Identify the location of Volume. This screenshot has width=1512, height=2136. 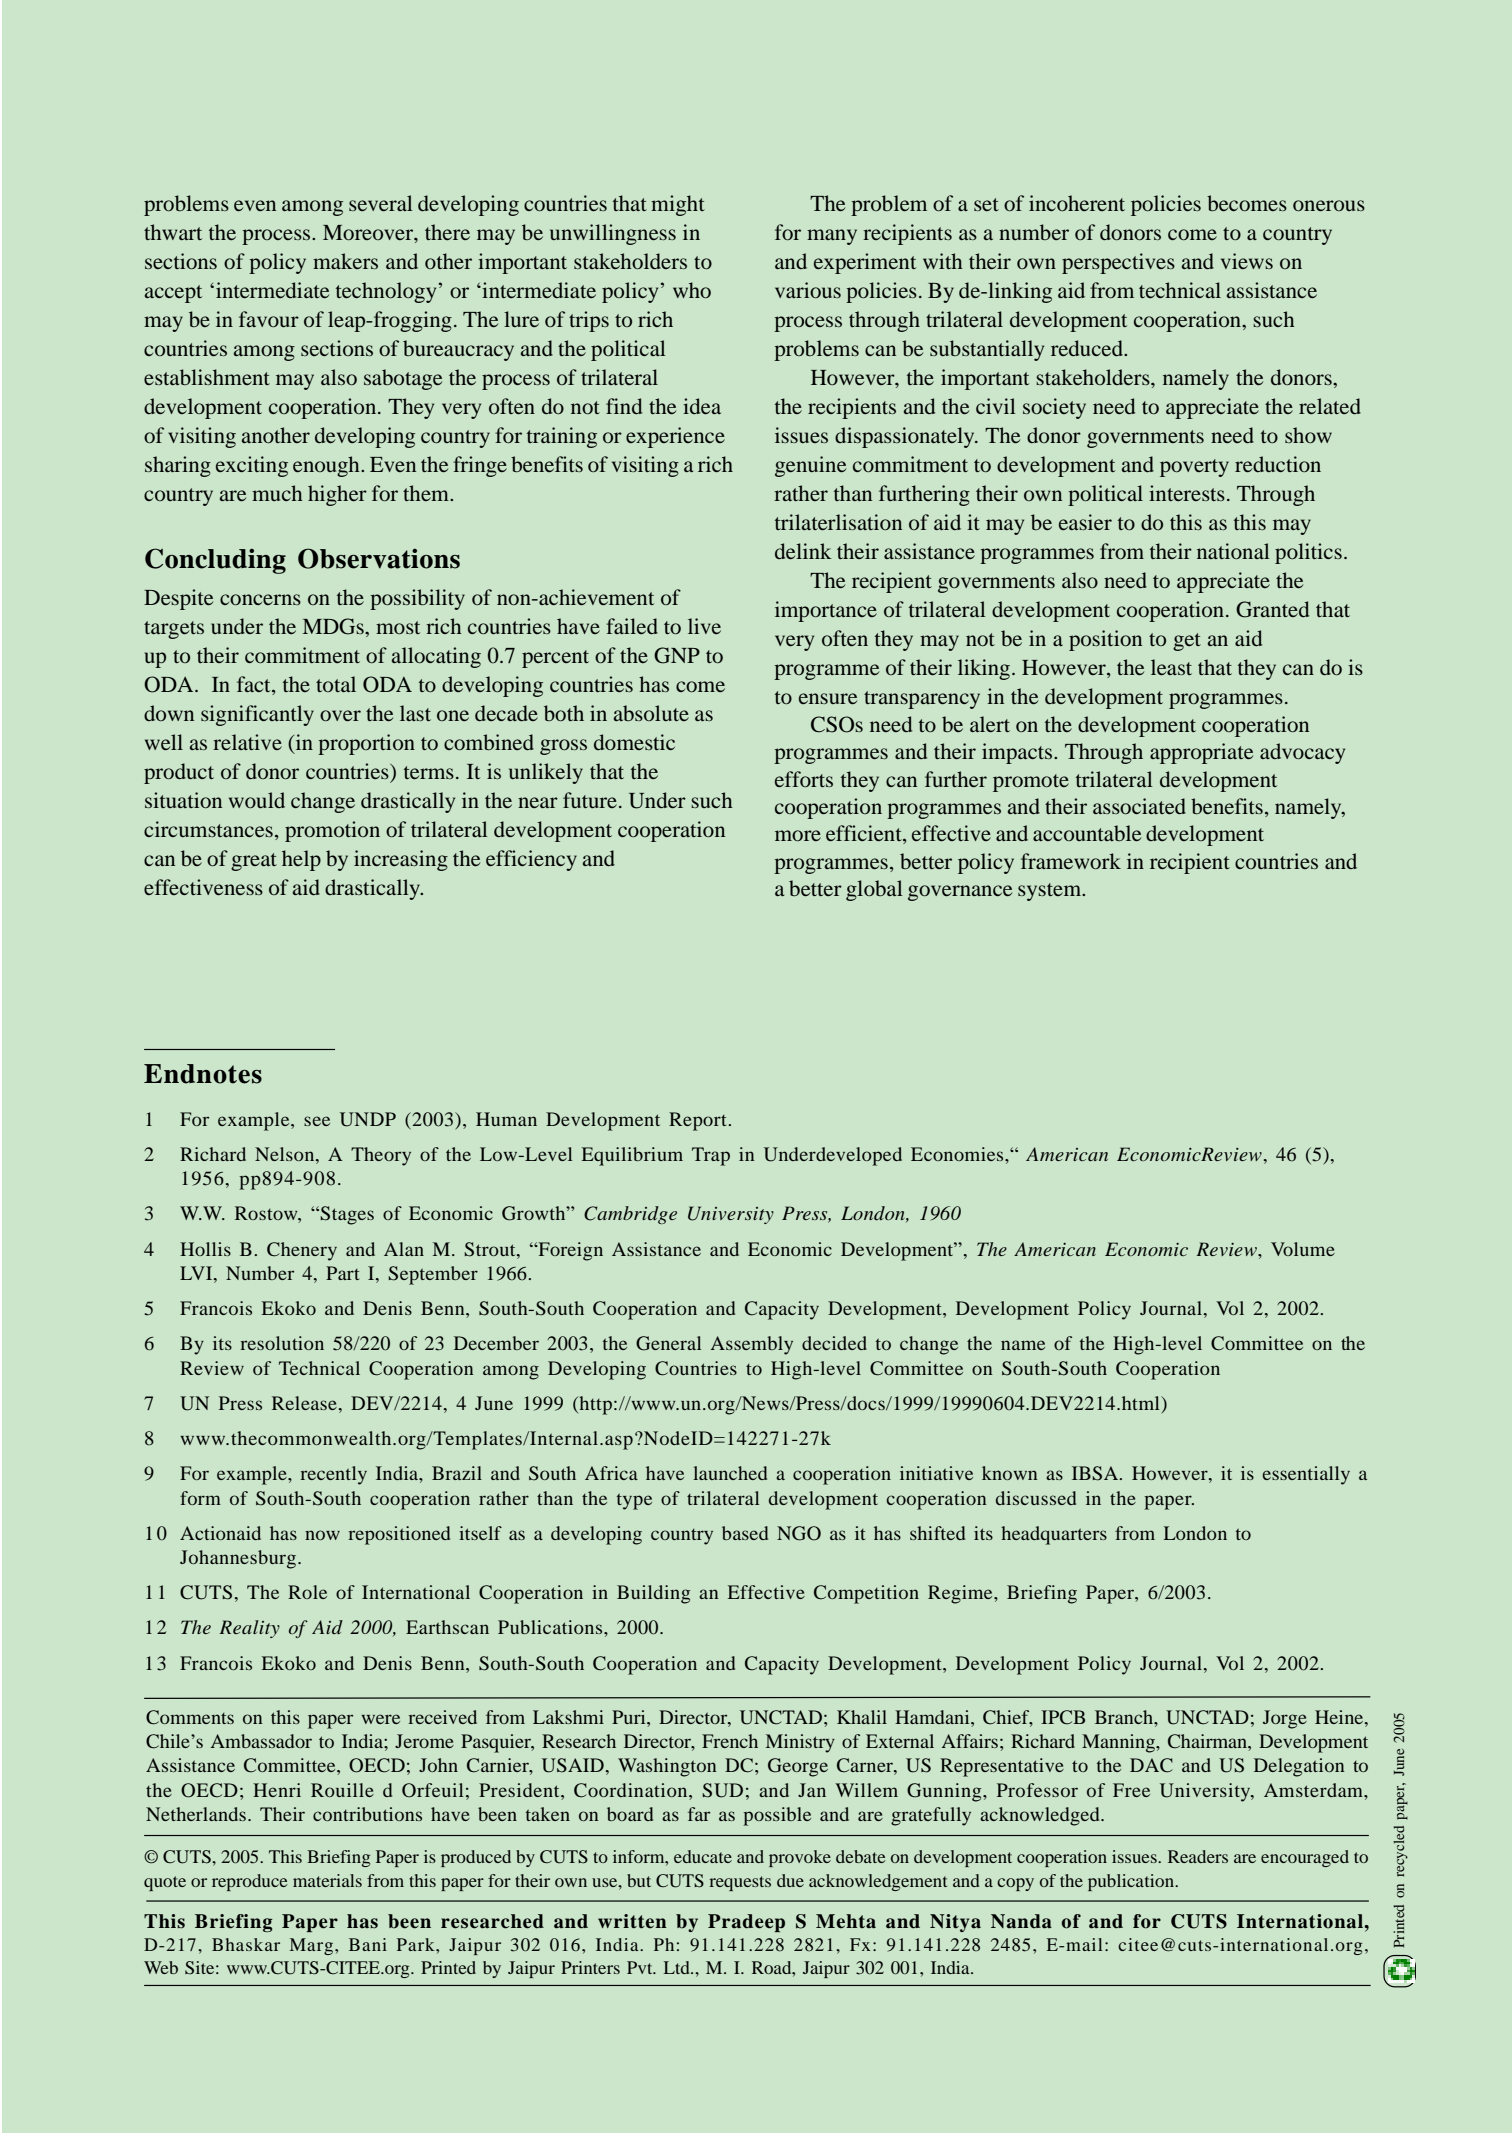
(1303, 1249).
